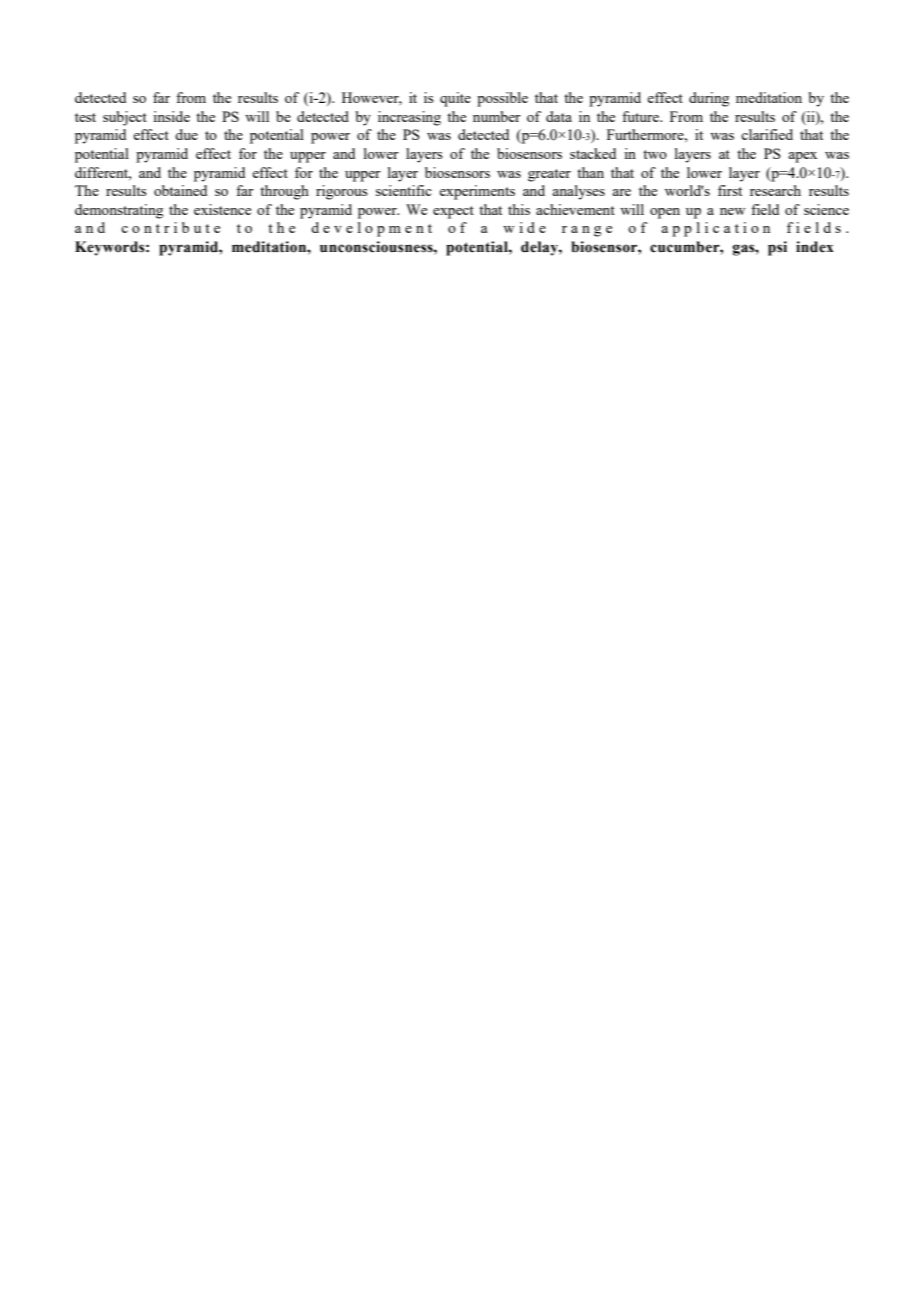 This screenshot has height=1308, width=924. What do you see at coordinates (222, 209) in the screenshot?
I see `existence` at bounding box center [222, 209].
